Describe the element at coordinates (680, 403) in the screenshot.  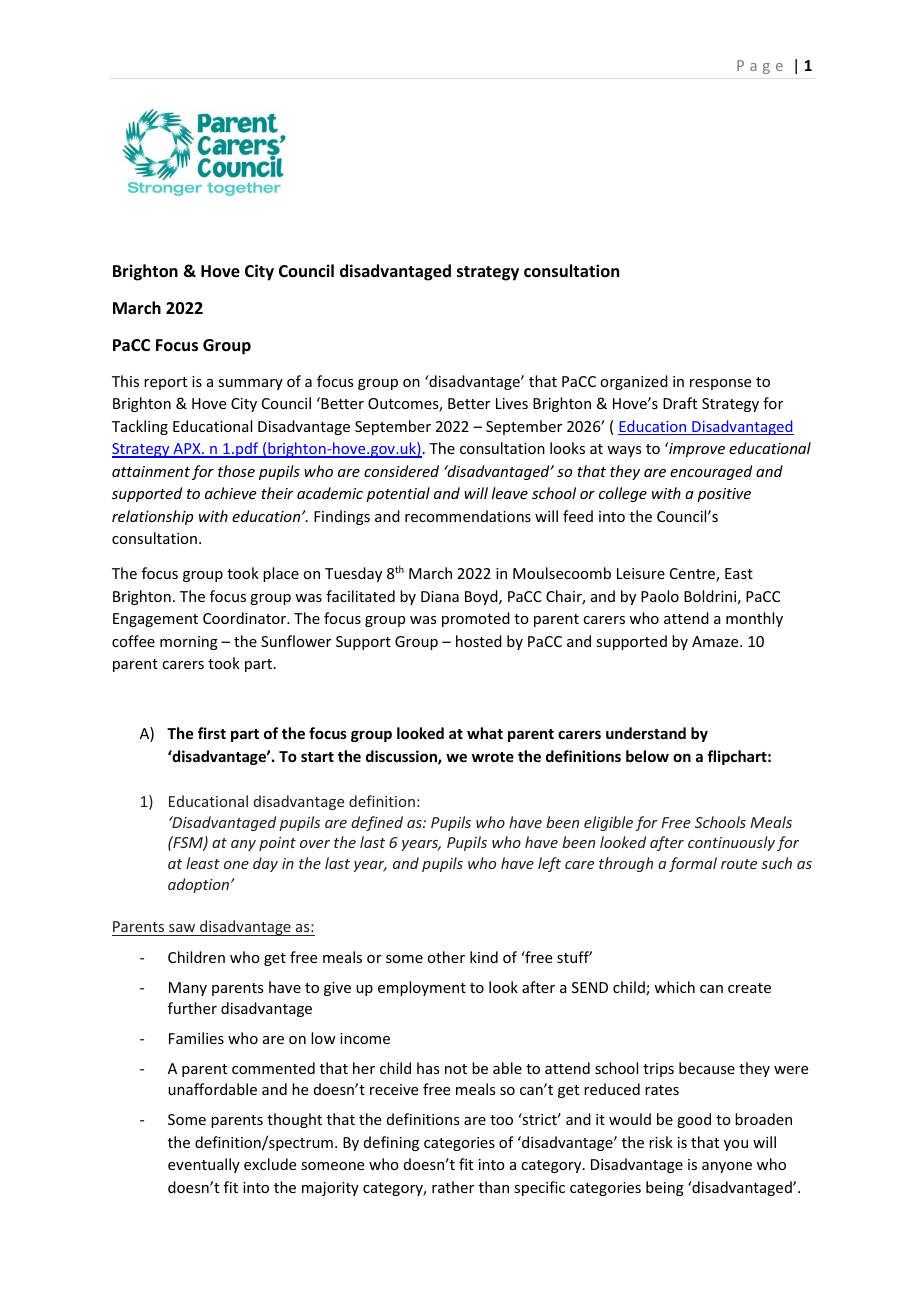
I see `Draft` at that location.
